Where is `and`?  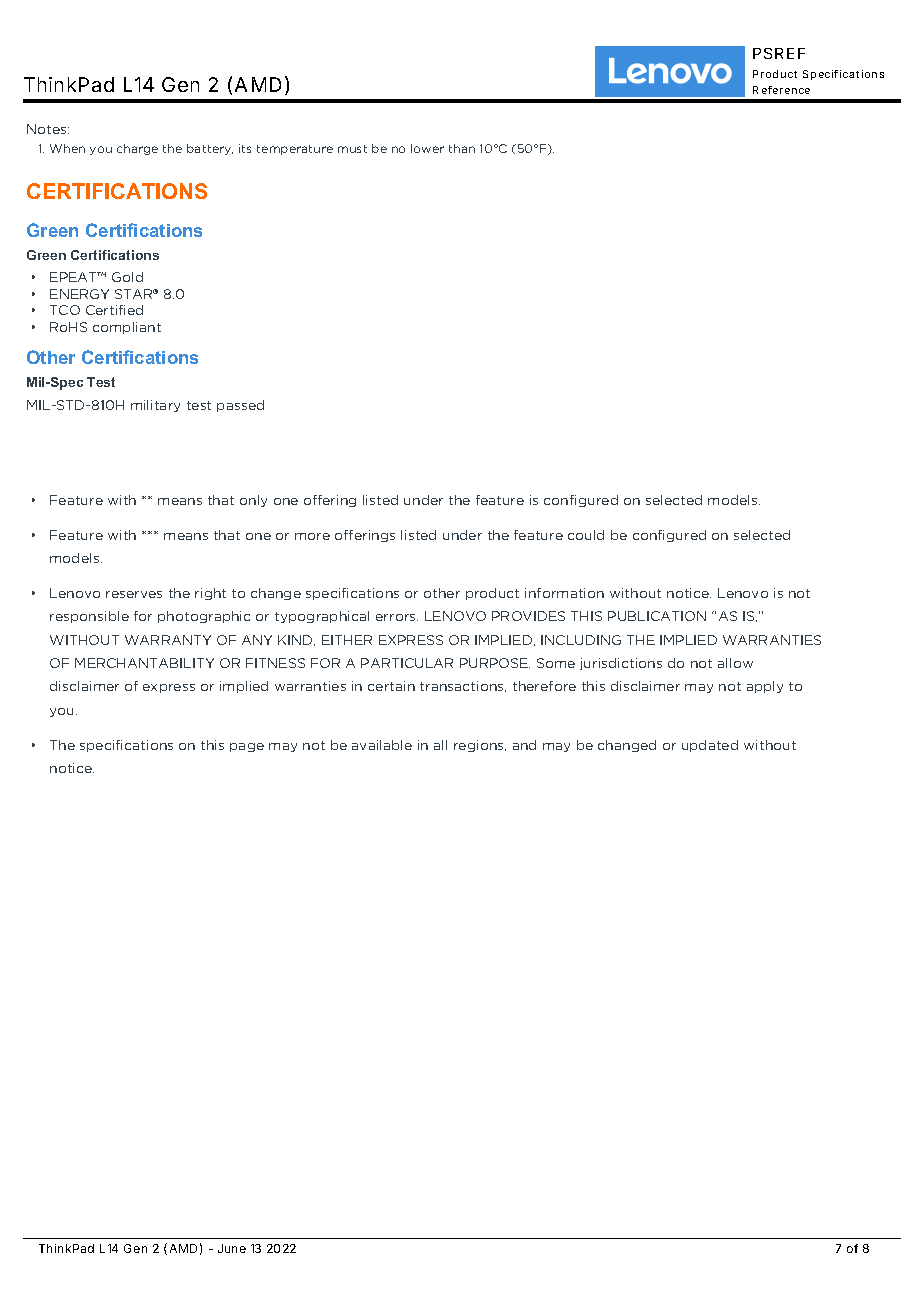 and is located at coordinates (524, 745).
